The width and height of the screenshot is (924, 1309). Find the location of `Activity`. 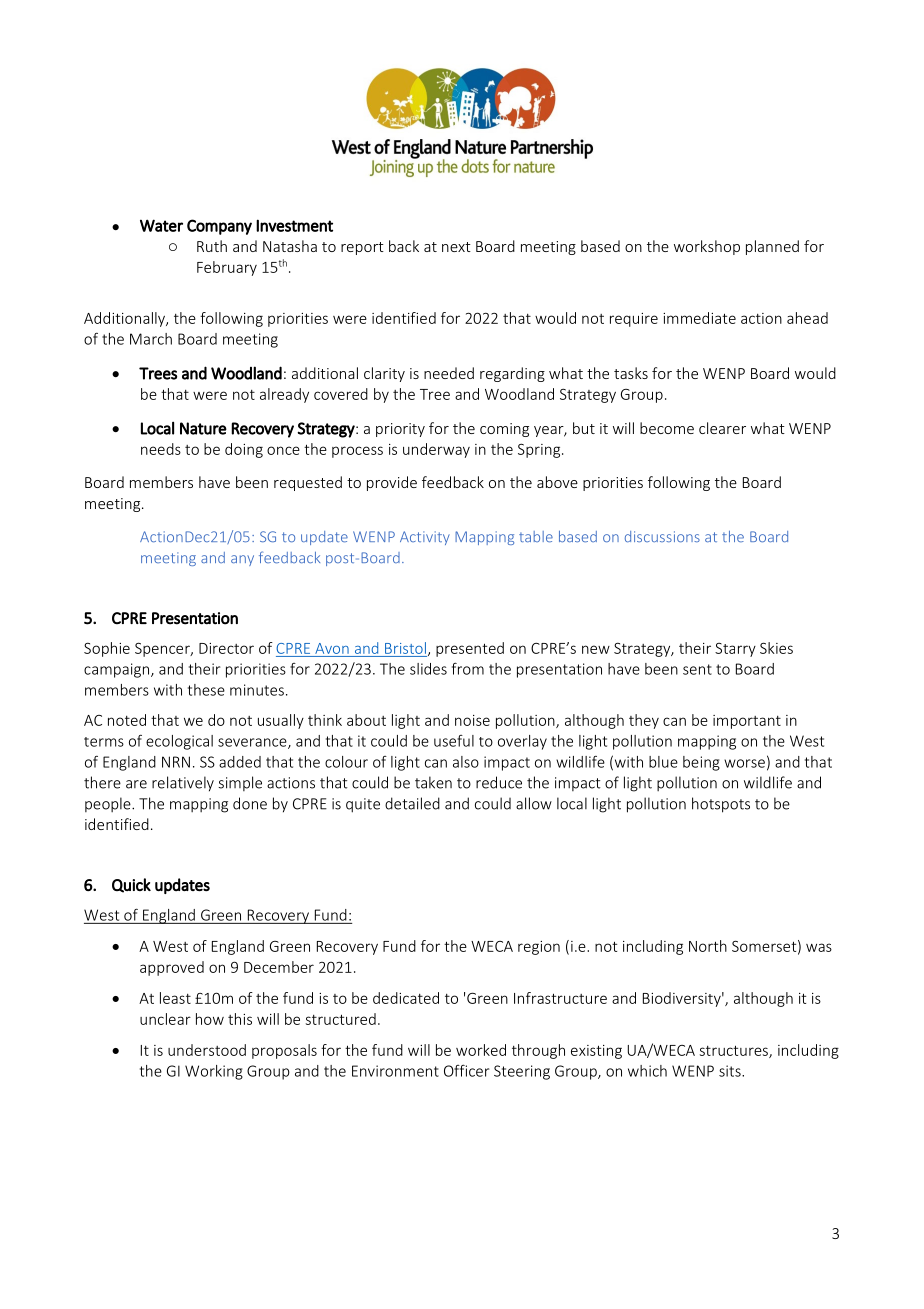

Activity is located at coordinates (425, 538).
